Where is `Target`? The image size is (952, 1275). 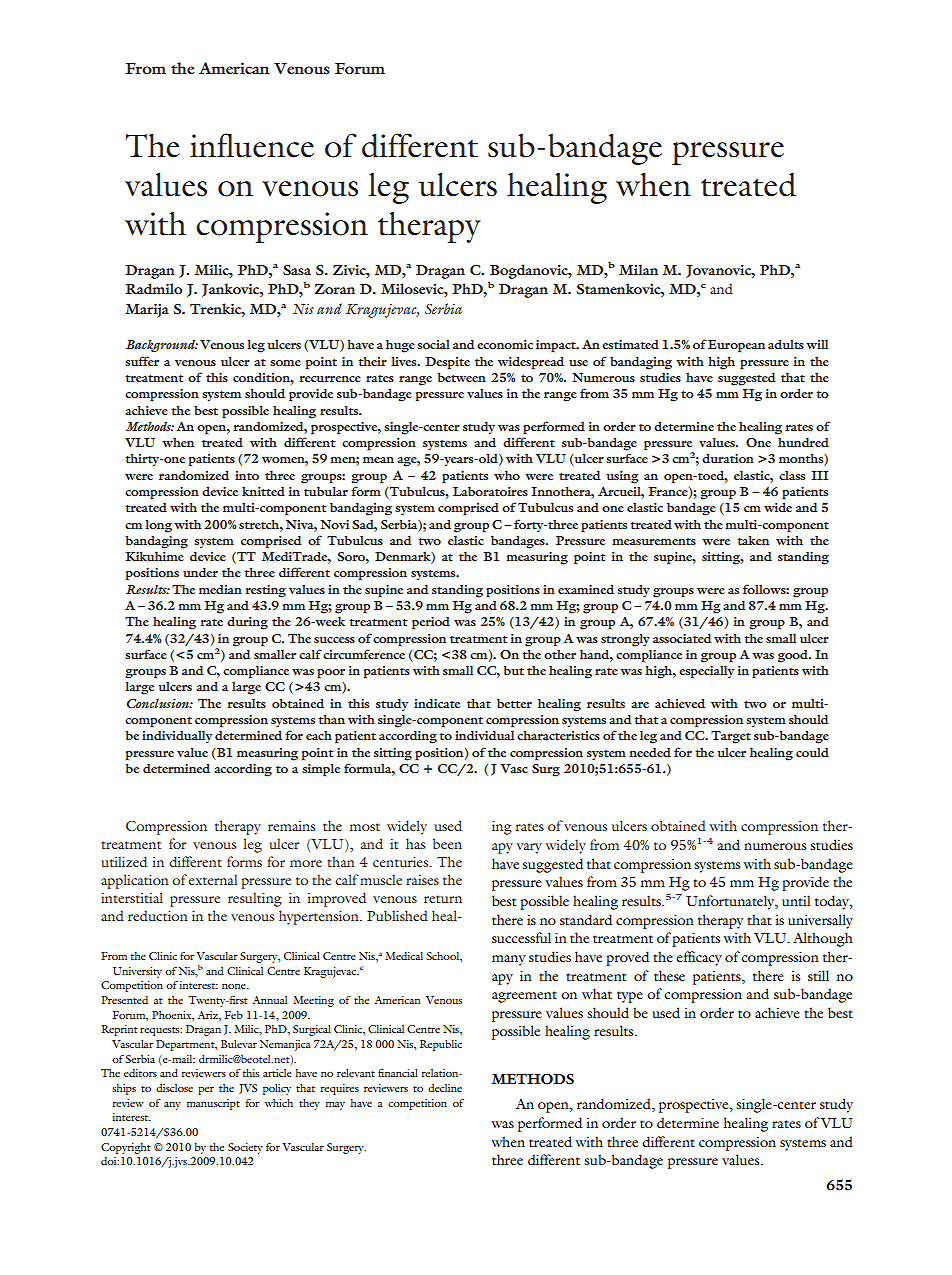
Target is located at coordinates (731, 737).
